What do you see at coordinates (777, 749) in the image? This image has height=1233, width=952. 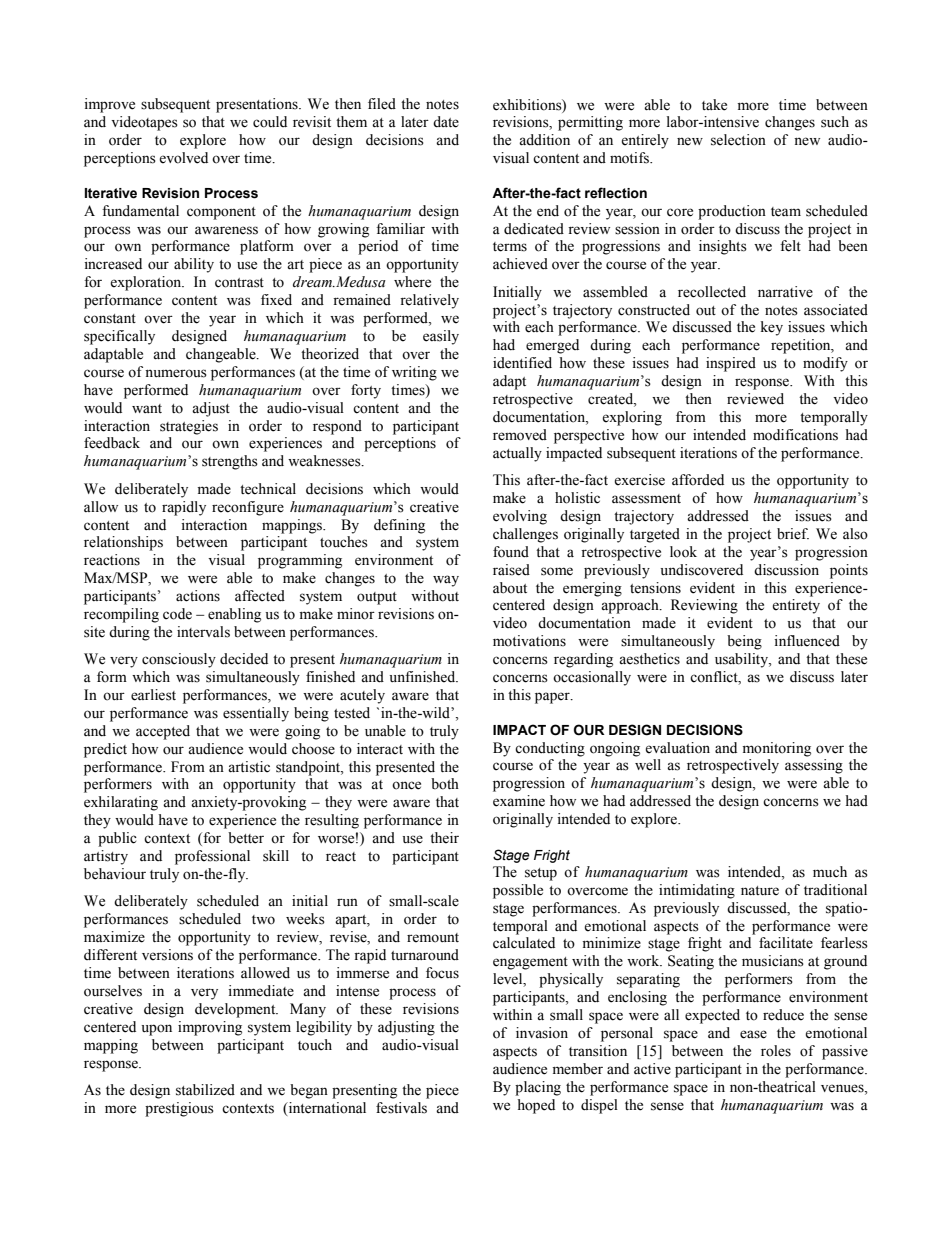 I see `monitoring` at bounding box center [777, 749].
